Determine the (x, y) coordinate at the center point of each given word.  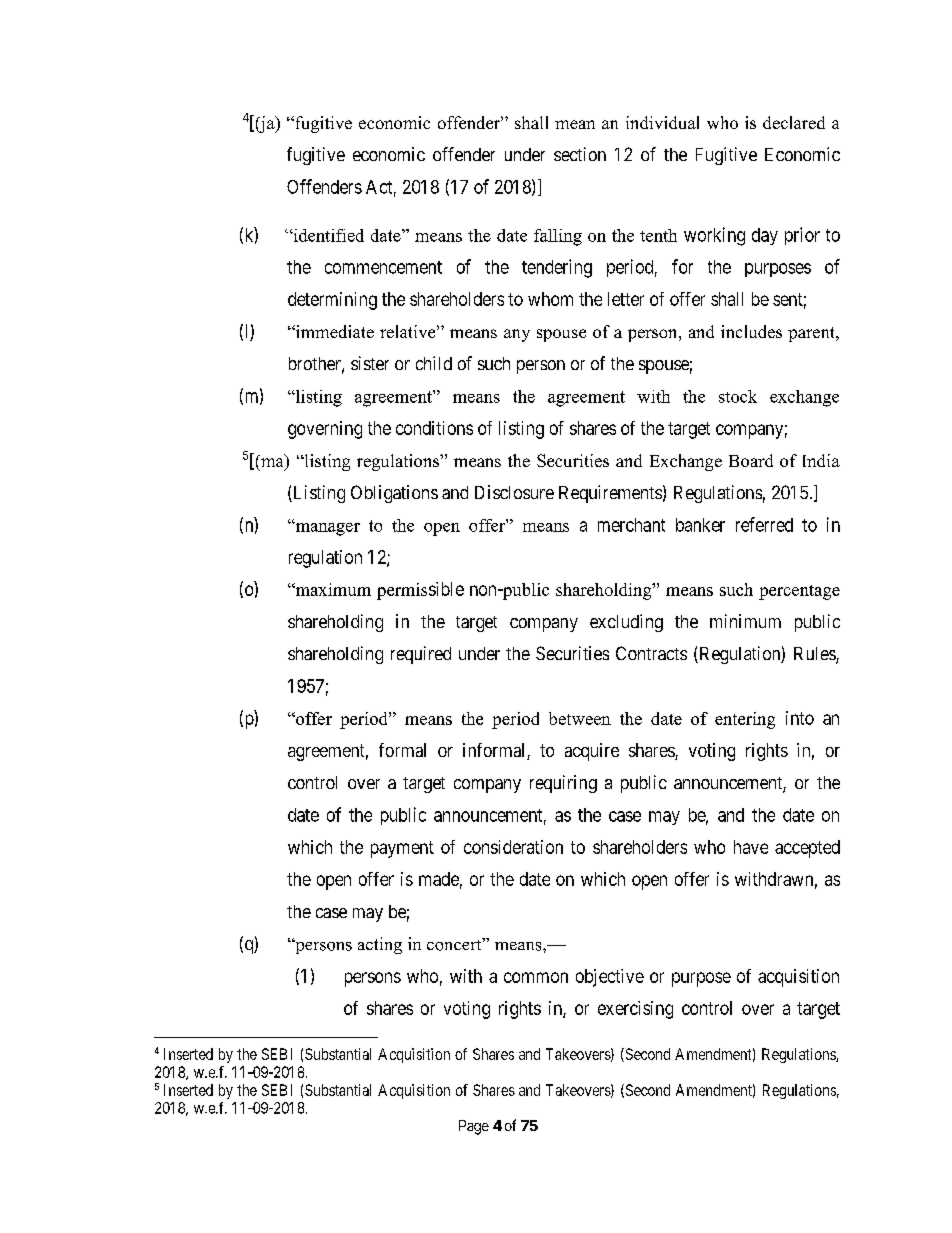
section (580, 154)
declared (794, 122)
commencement (383, 267)
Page (474, 1127)
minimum (745, 621)
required (421, 655)
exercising (635, 1010)
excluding (626, 623)
